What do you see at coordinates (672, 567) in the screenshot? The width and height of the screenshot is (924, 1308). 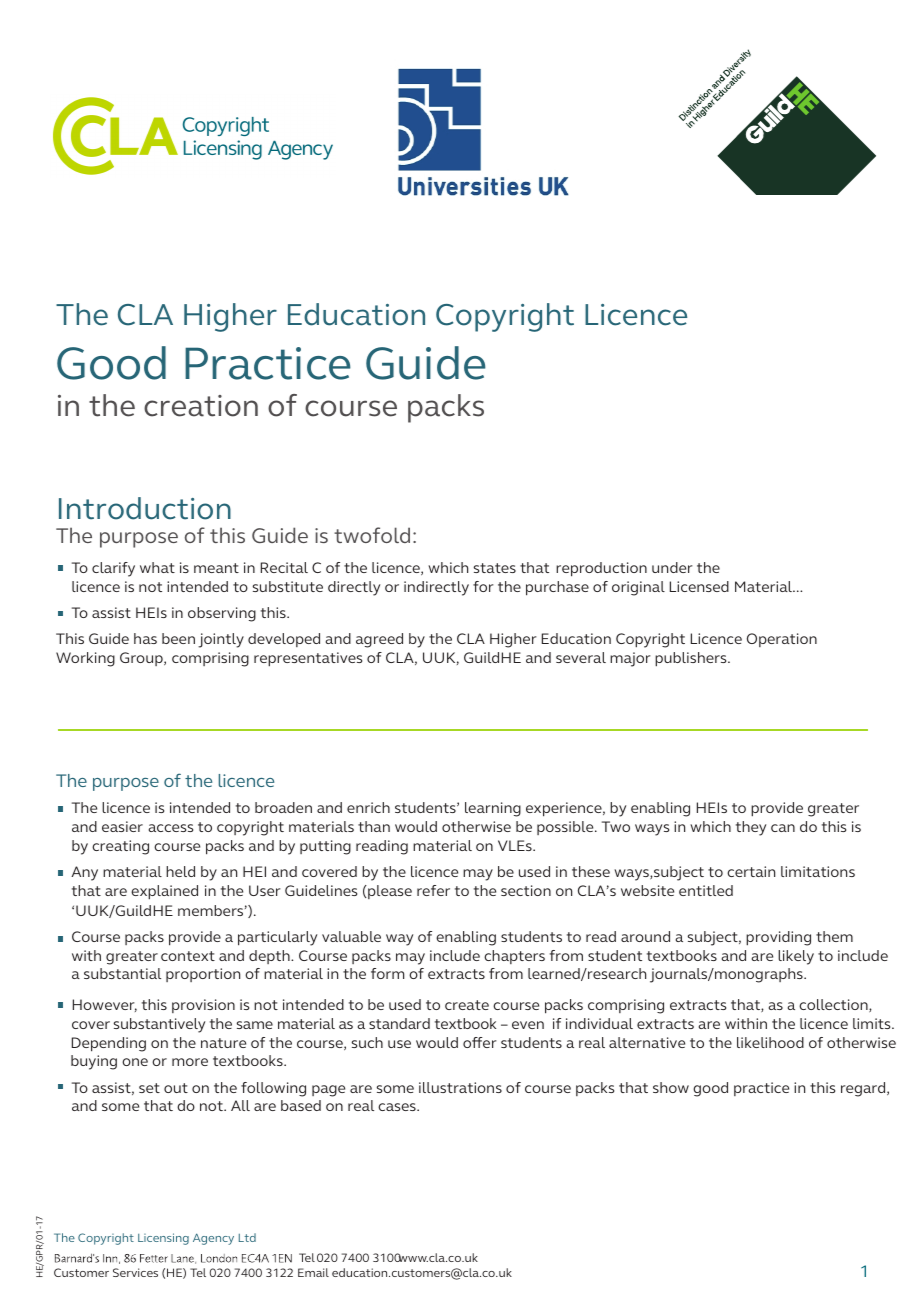 I see `under` at bounding box center [672, 567].
